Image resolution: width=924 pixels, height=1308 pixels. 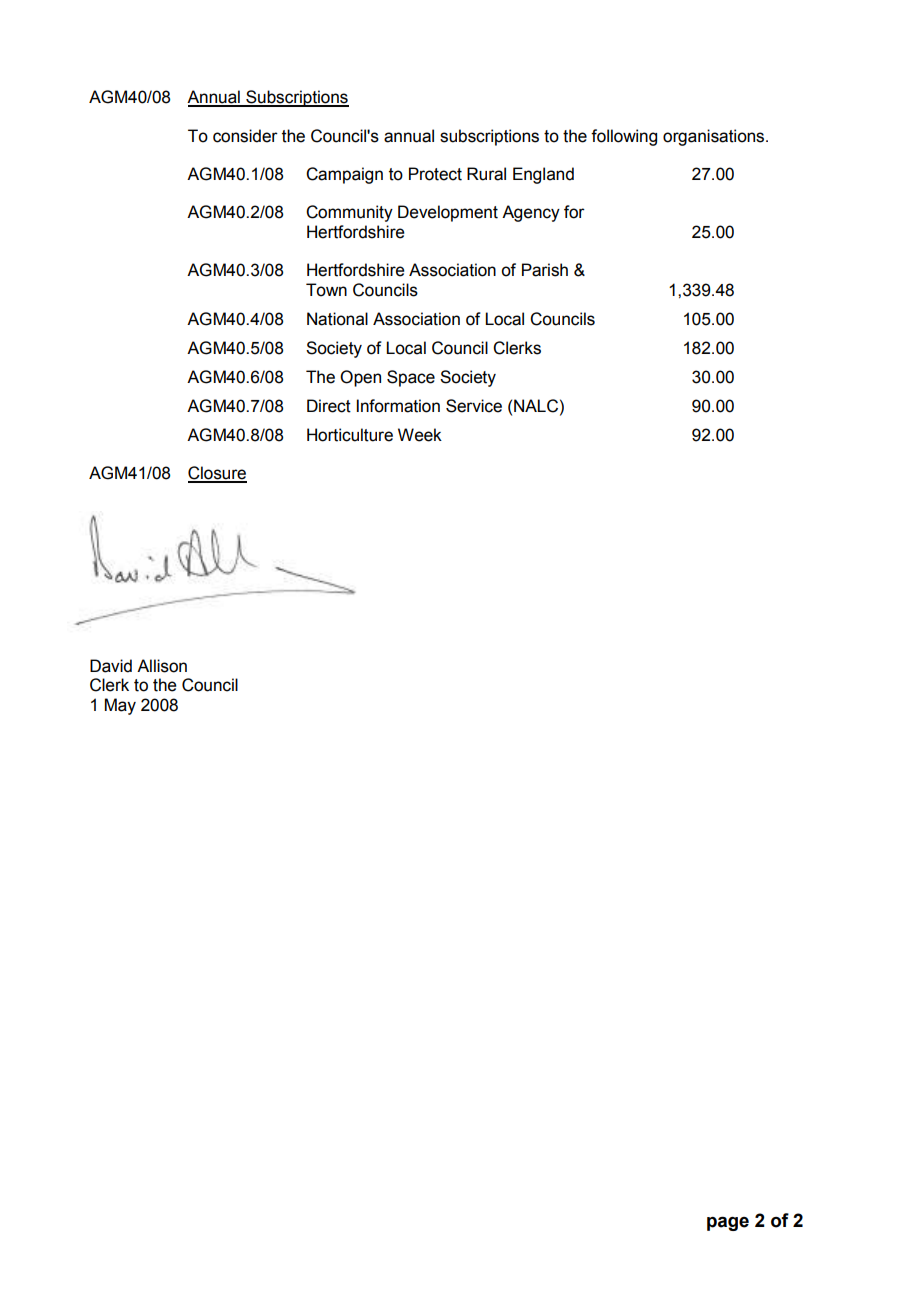 What do you see at coordinates (111, 666) in the image?
I see `David` at bounding box center [111, 666].
